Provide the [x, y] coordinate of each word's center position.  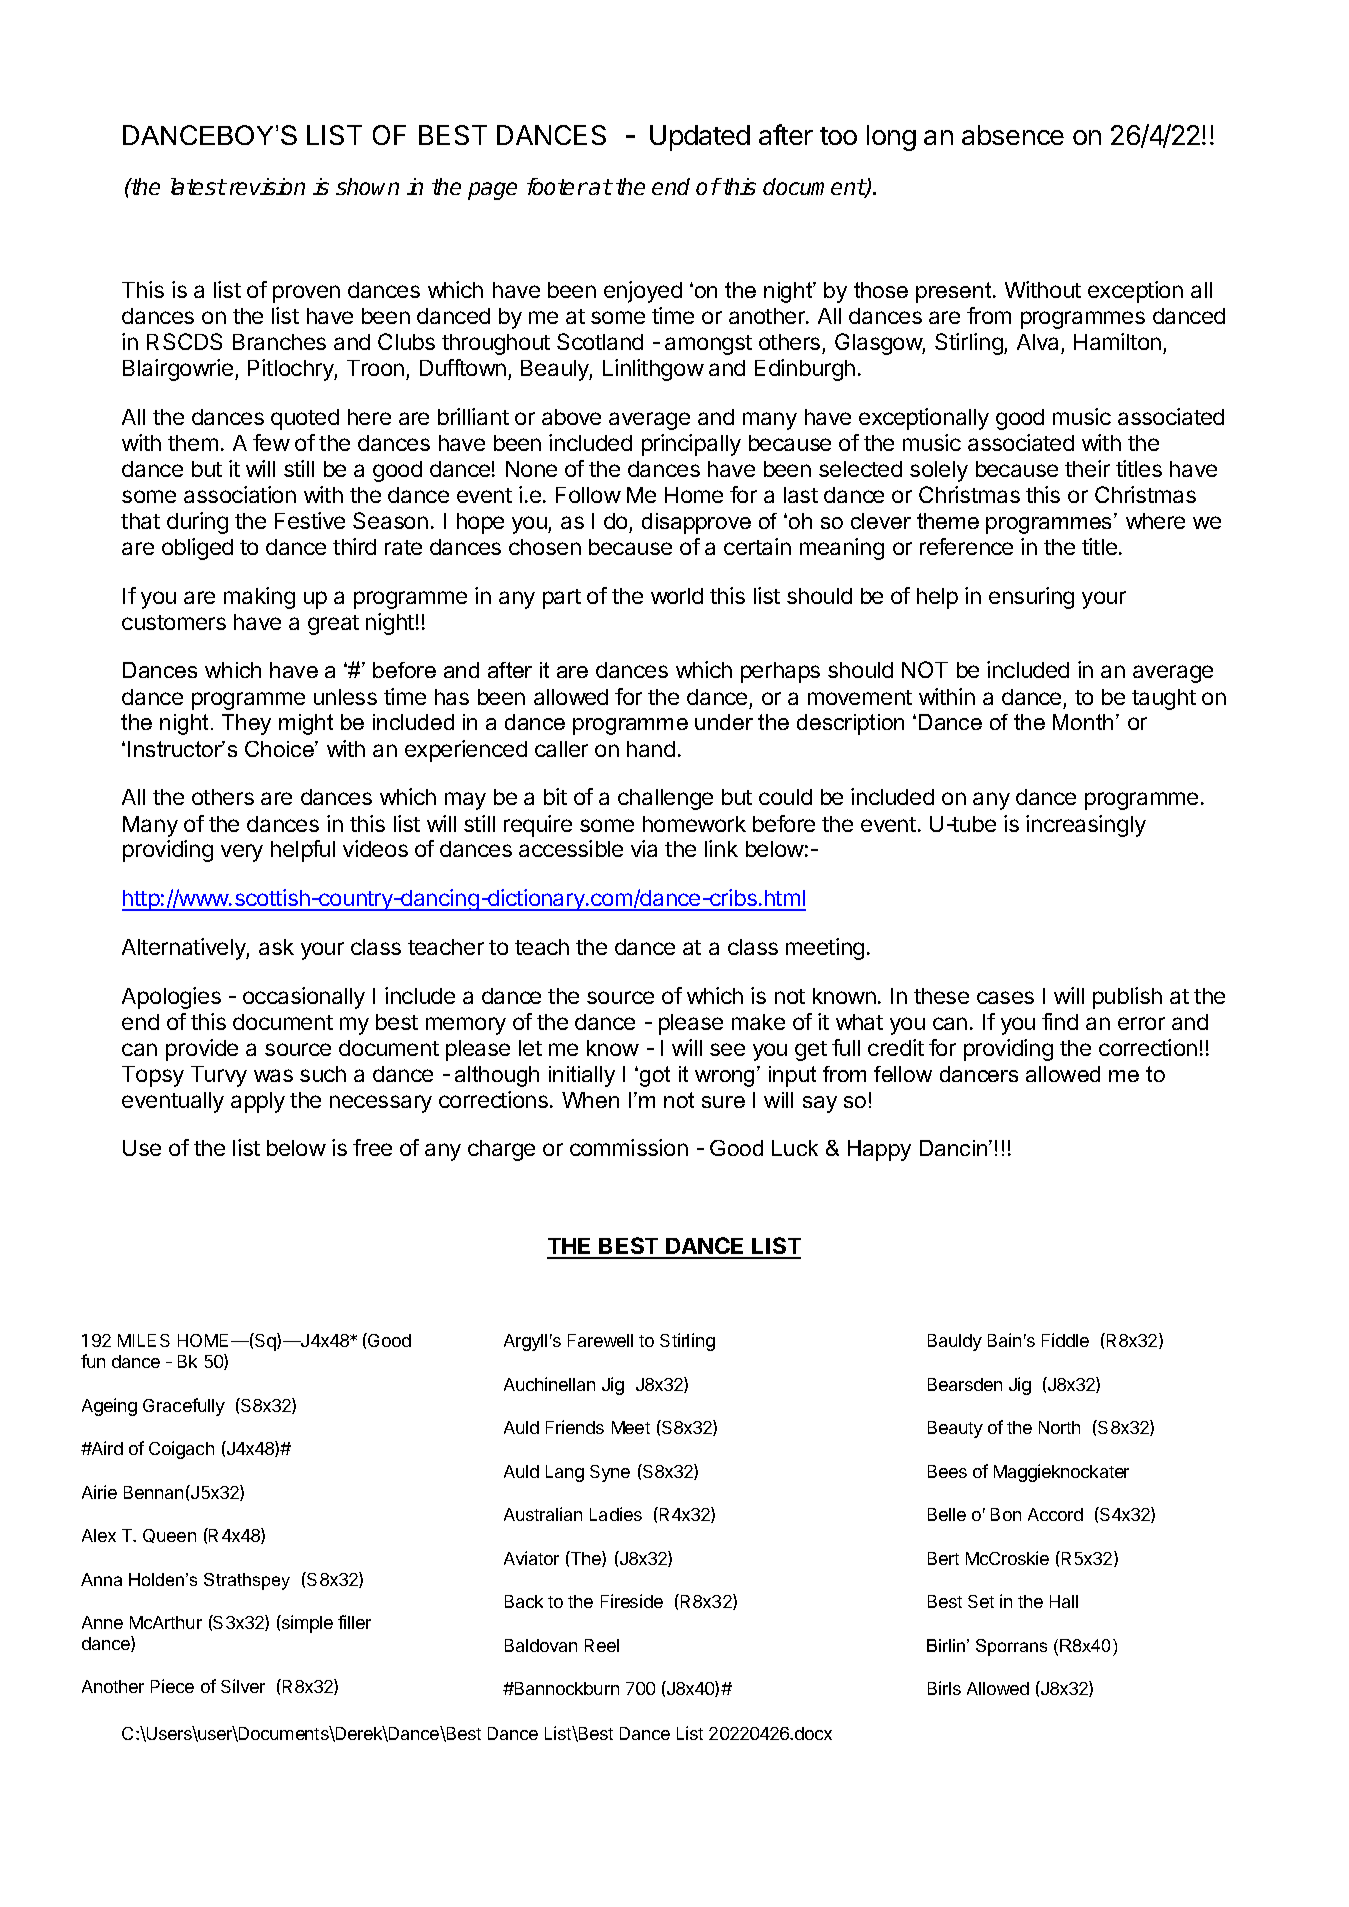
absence [1013, 135]
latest [198, 186]
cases [1005, 997]
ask [276, 947]
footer [557, 186]
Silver [243, 1686]
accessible [571, 848]
